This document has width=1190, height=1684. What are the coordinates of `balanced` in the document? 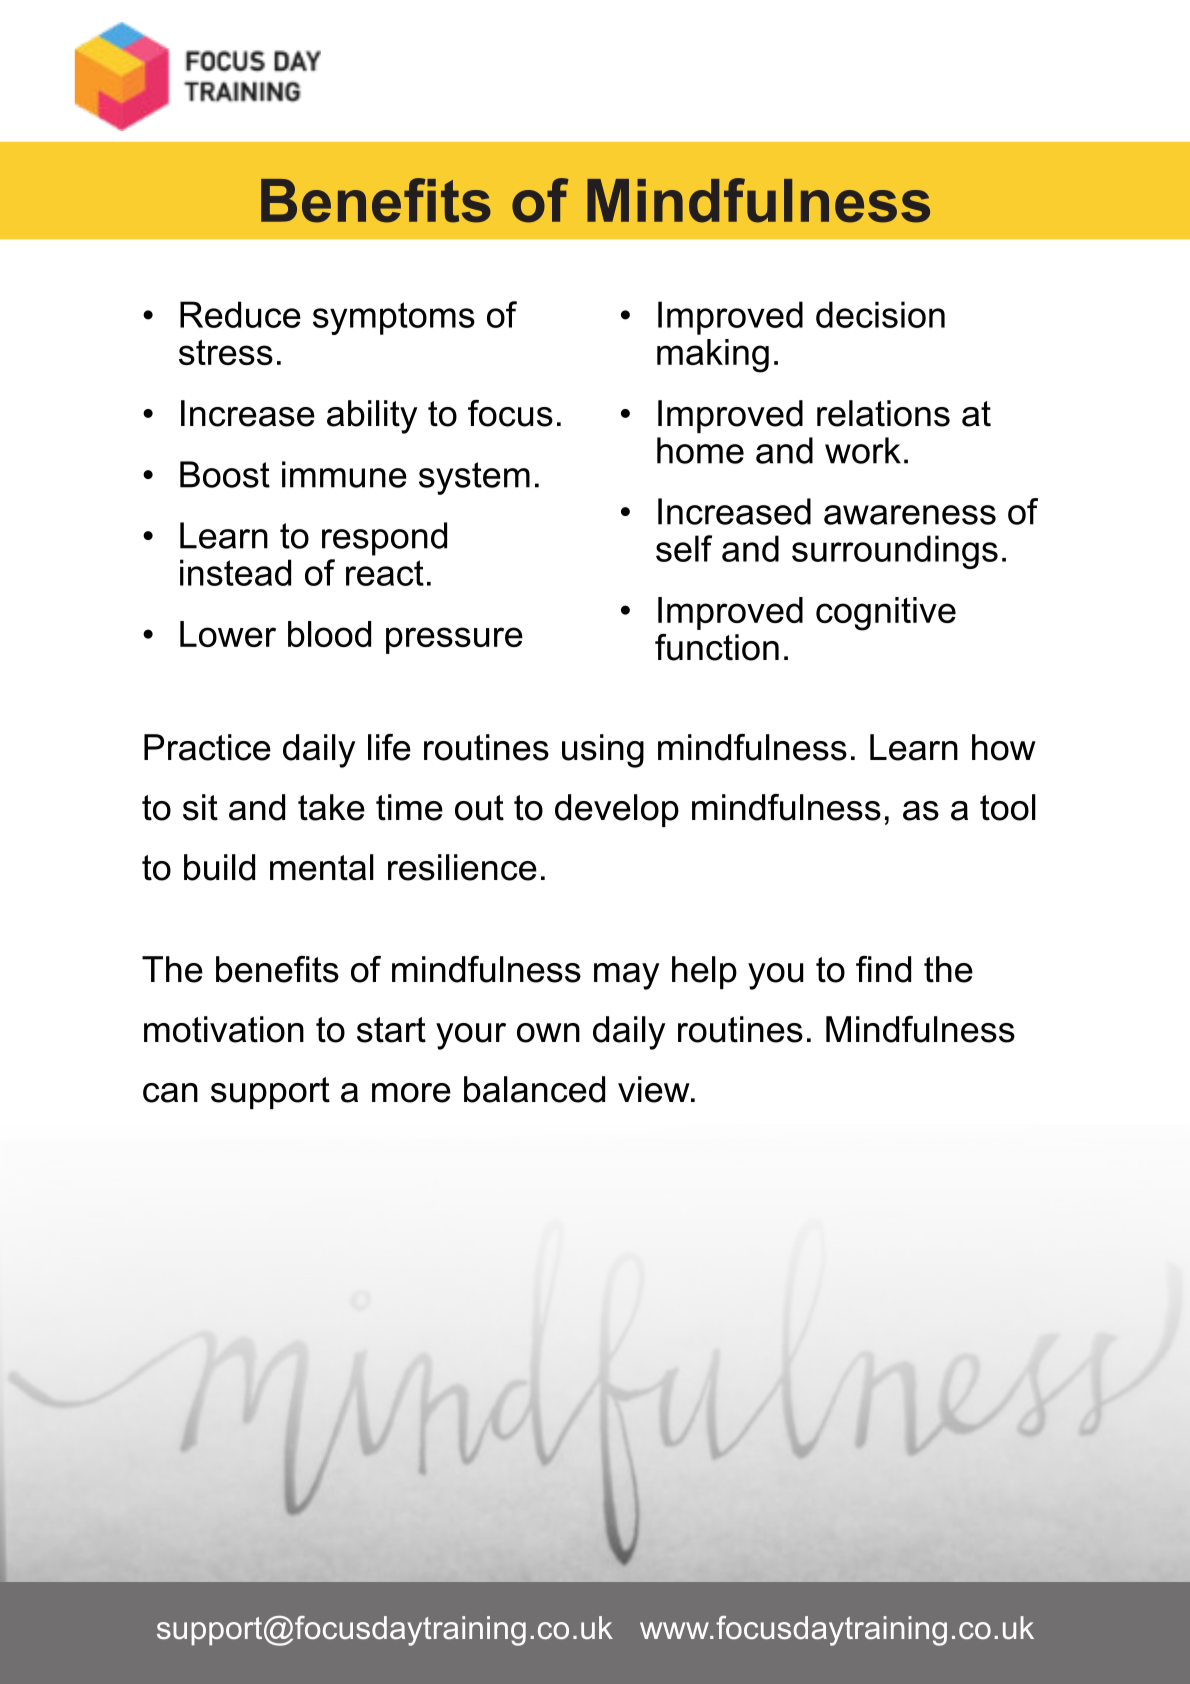 It's located at (534, 1089).
